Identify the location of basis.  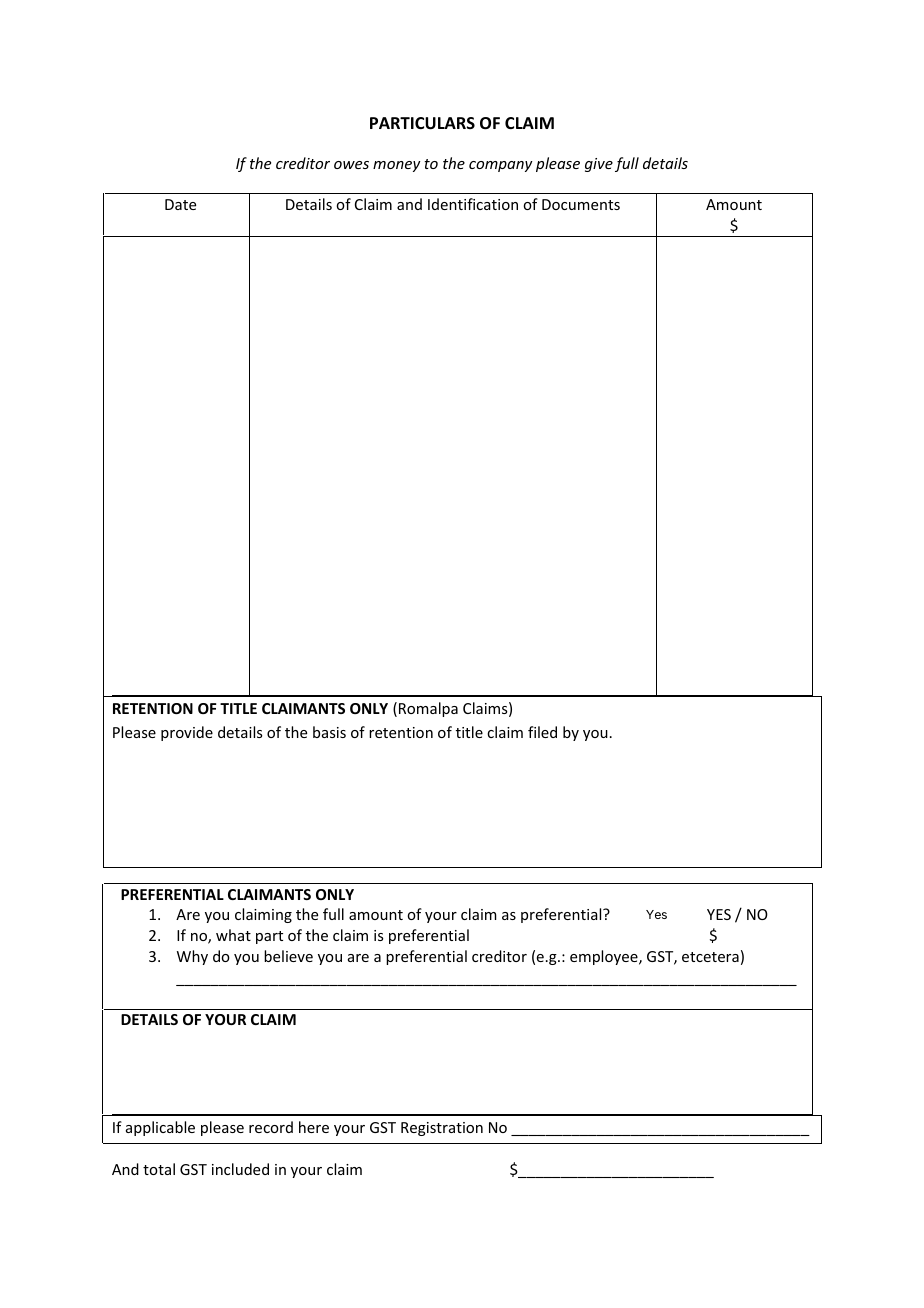
(329, 732).
